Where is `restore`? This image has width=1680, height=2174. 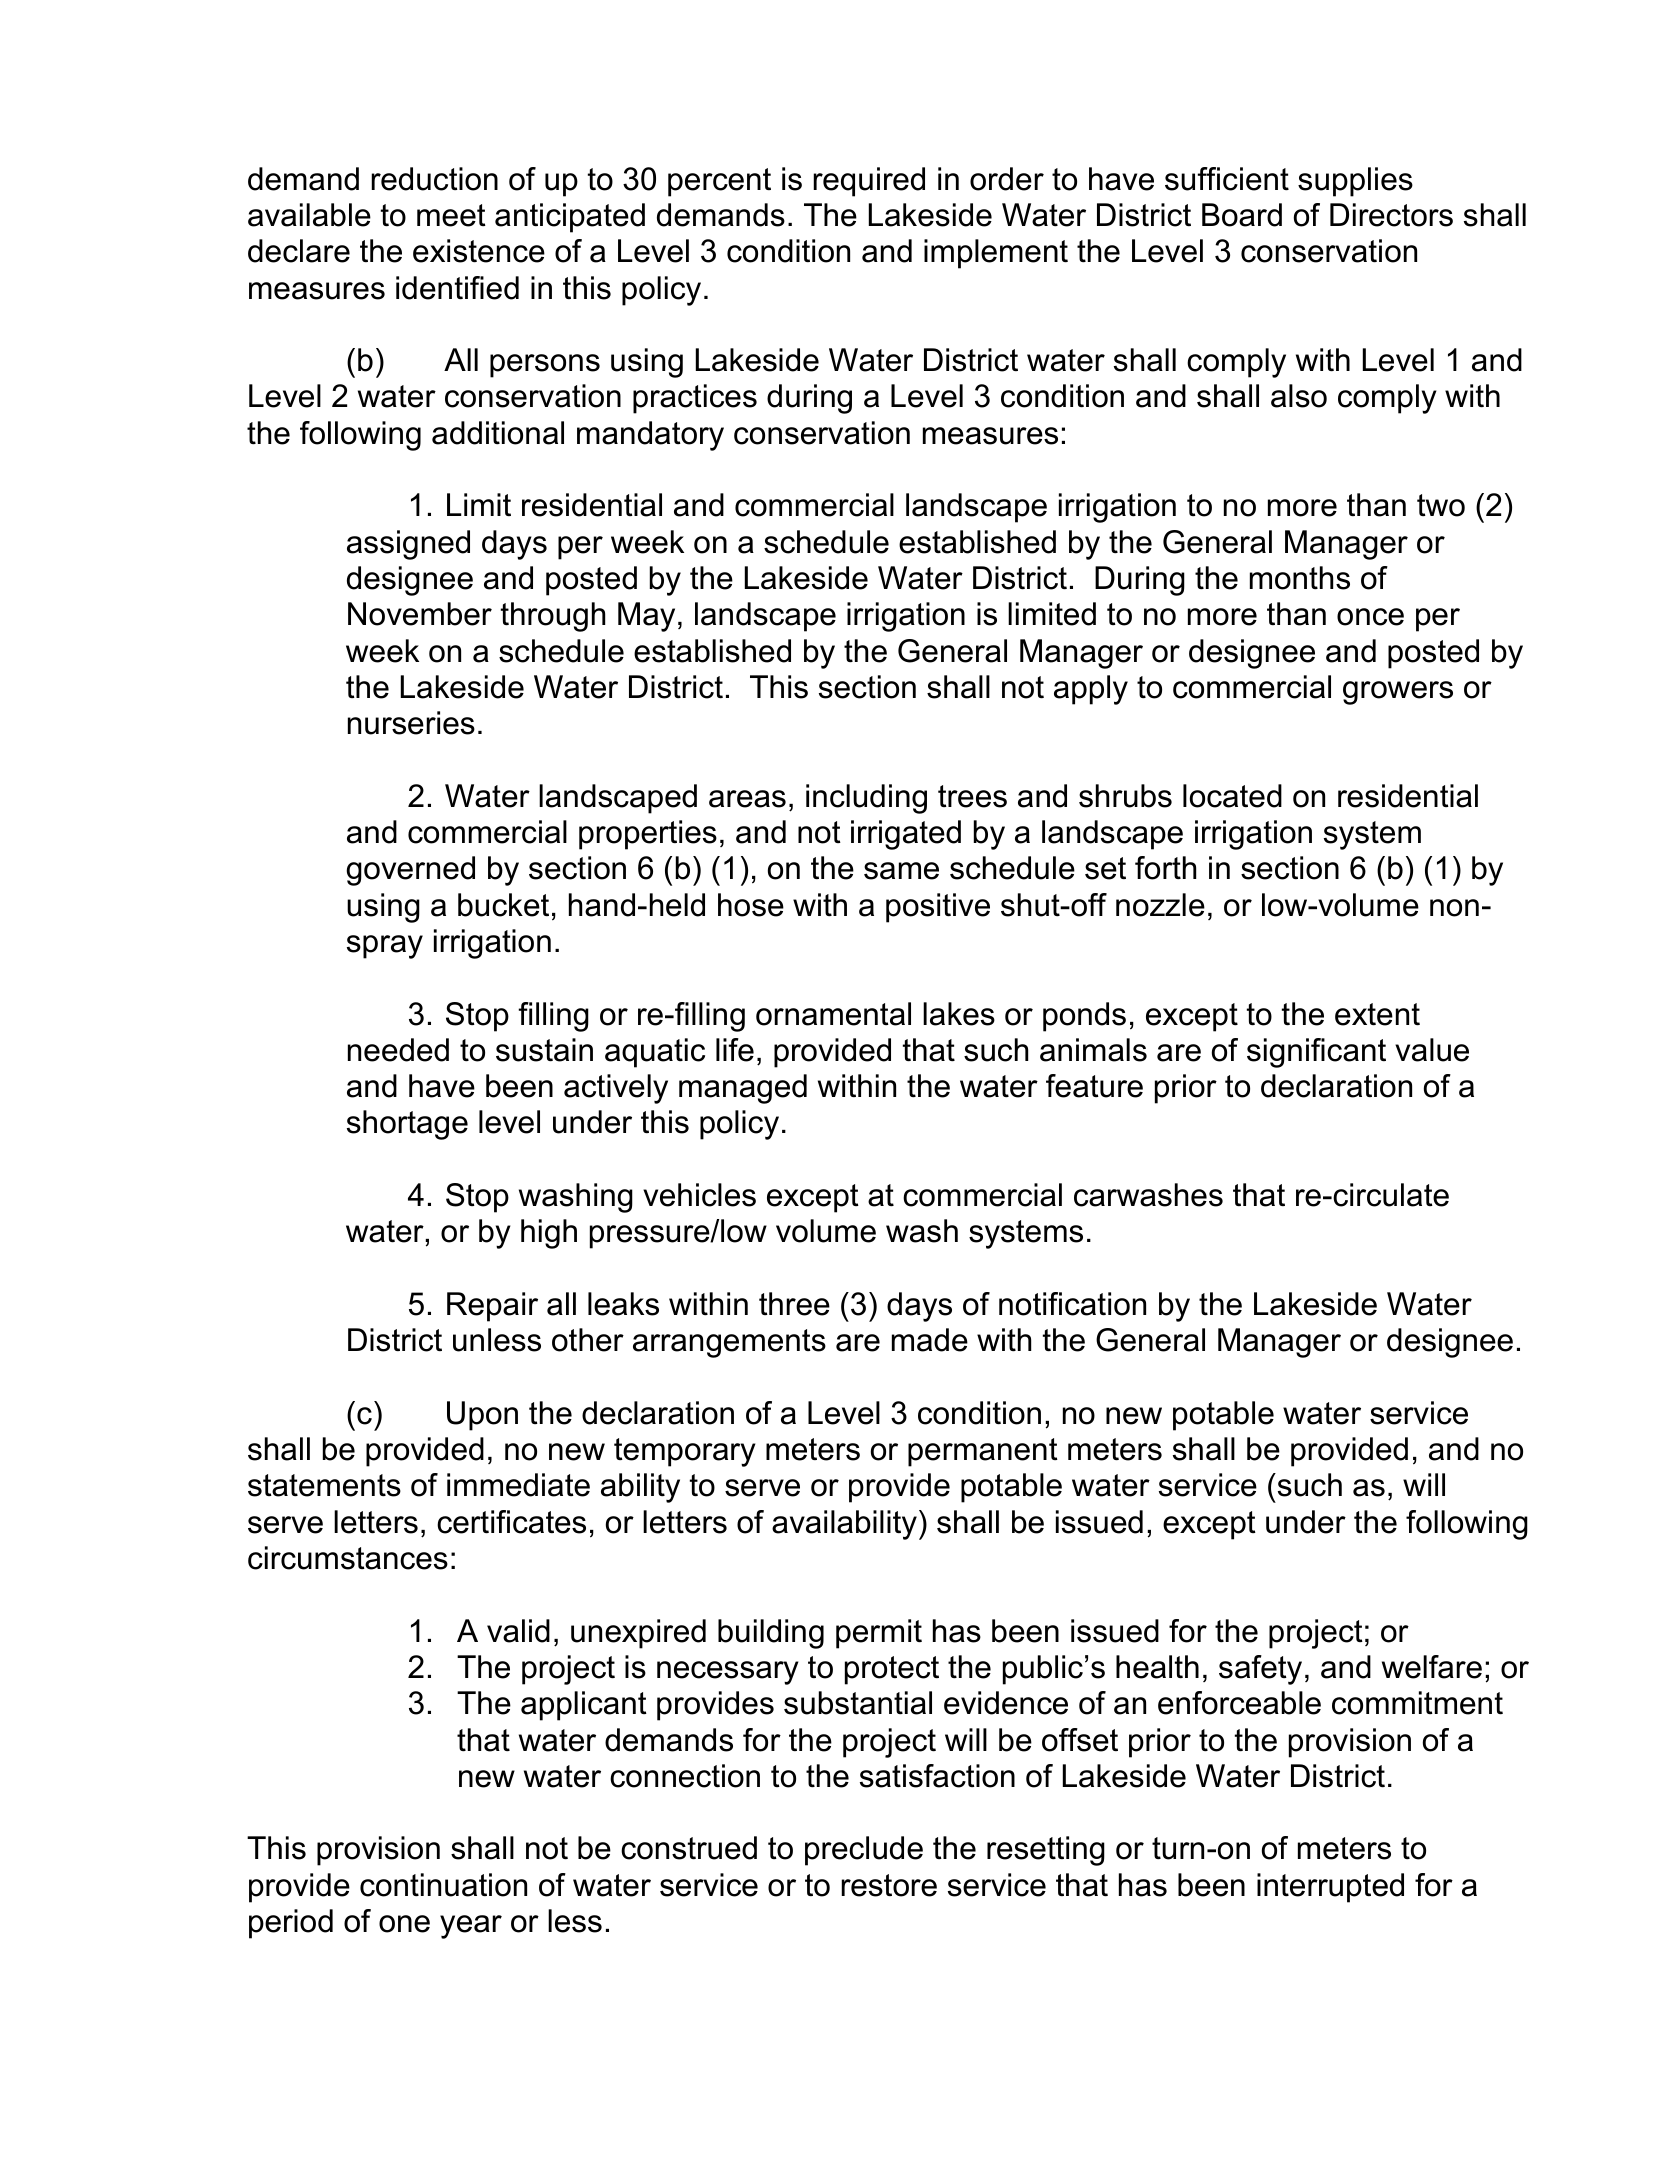 restore is located at coordinates (889, 1885).
